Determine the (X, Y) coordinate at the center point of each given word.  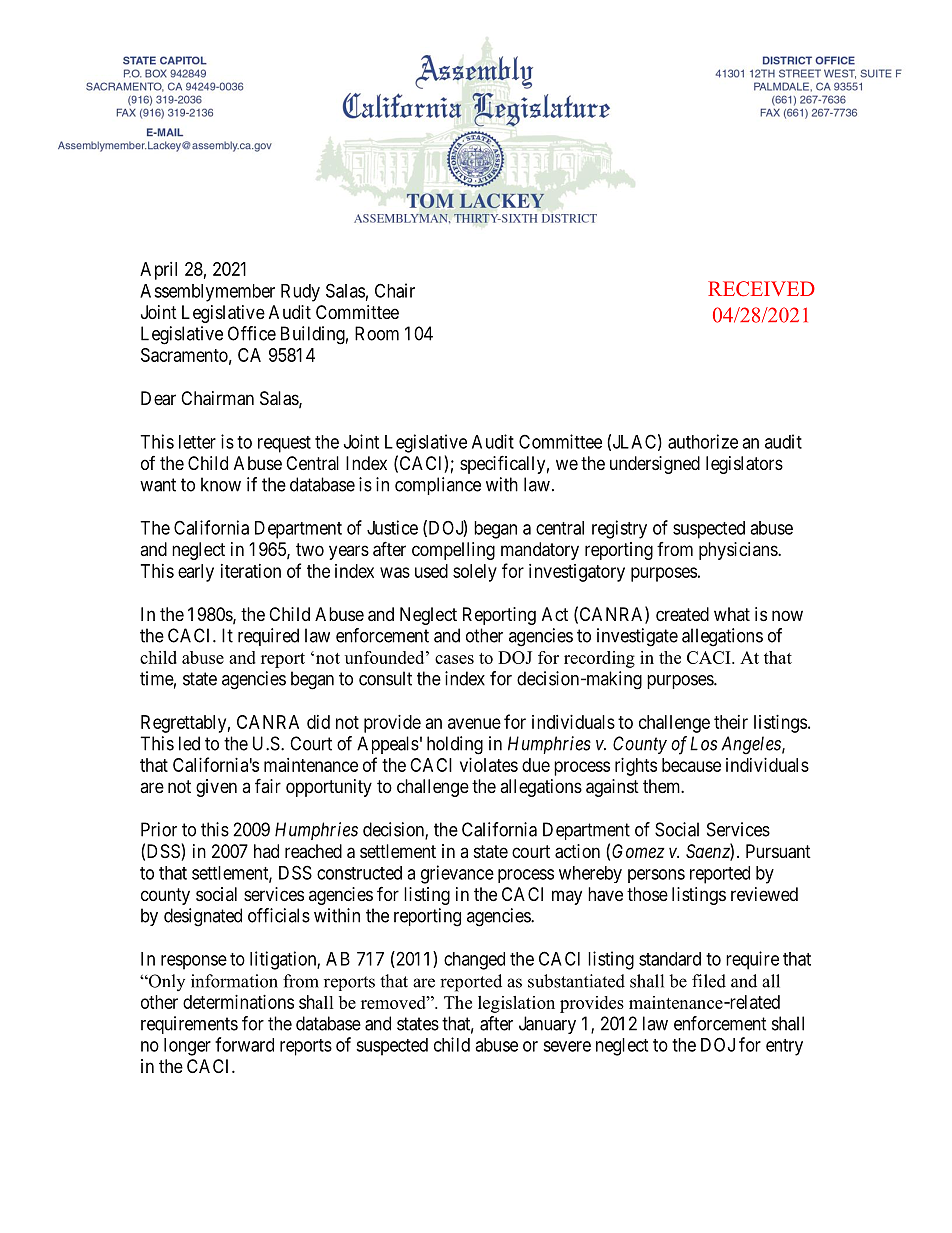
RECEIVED (761, 289)
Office (252, 333)
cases (454, 659)
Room (377, 333)
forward (244, 1044)
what (732, 614)
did (318, 722)
